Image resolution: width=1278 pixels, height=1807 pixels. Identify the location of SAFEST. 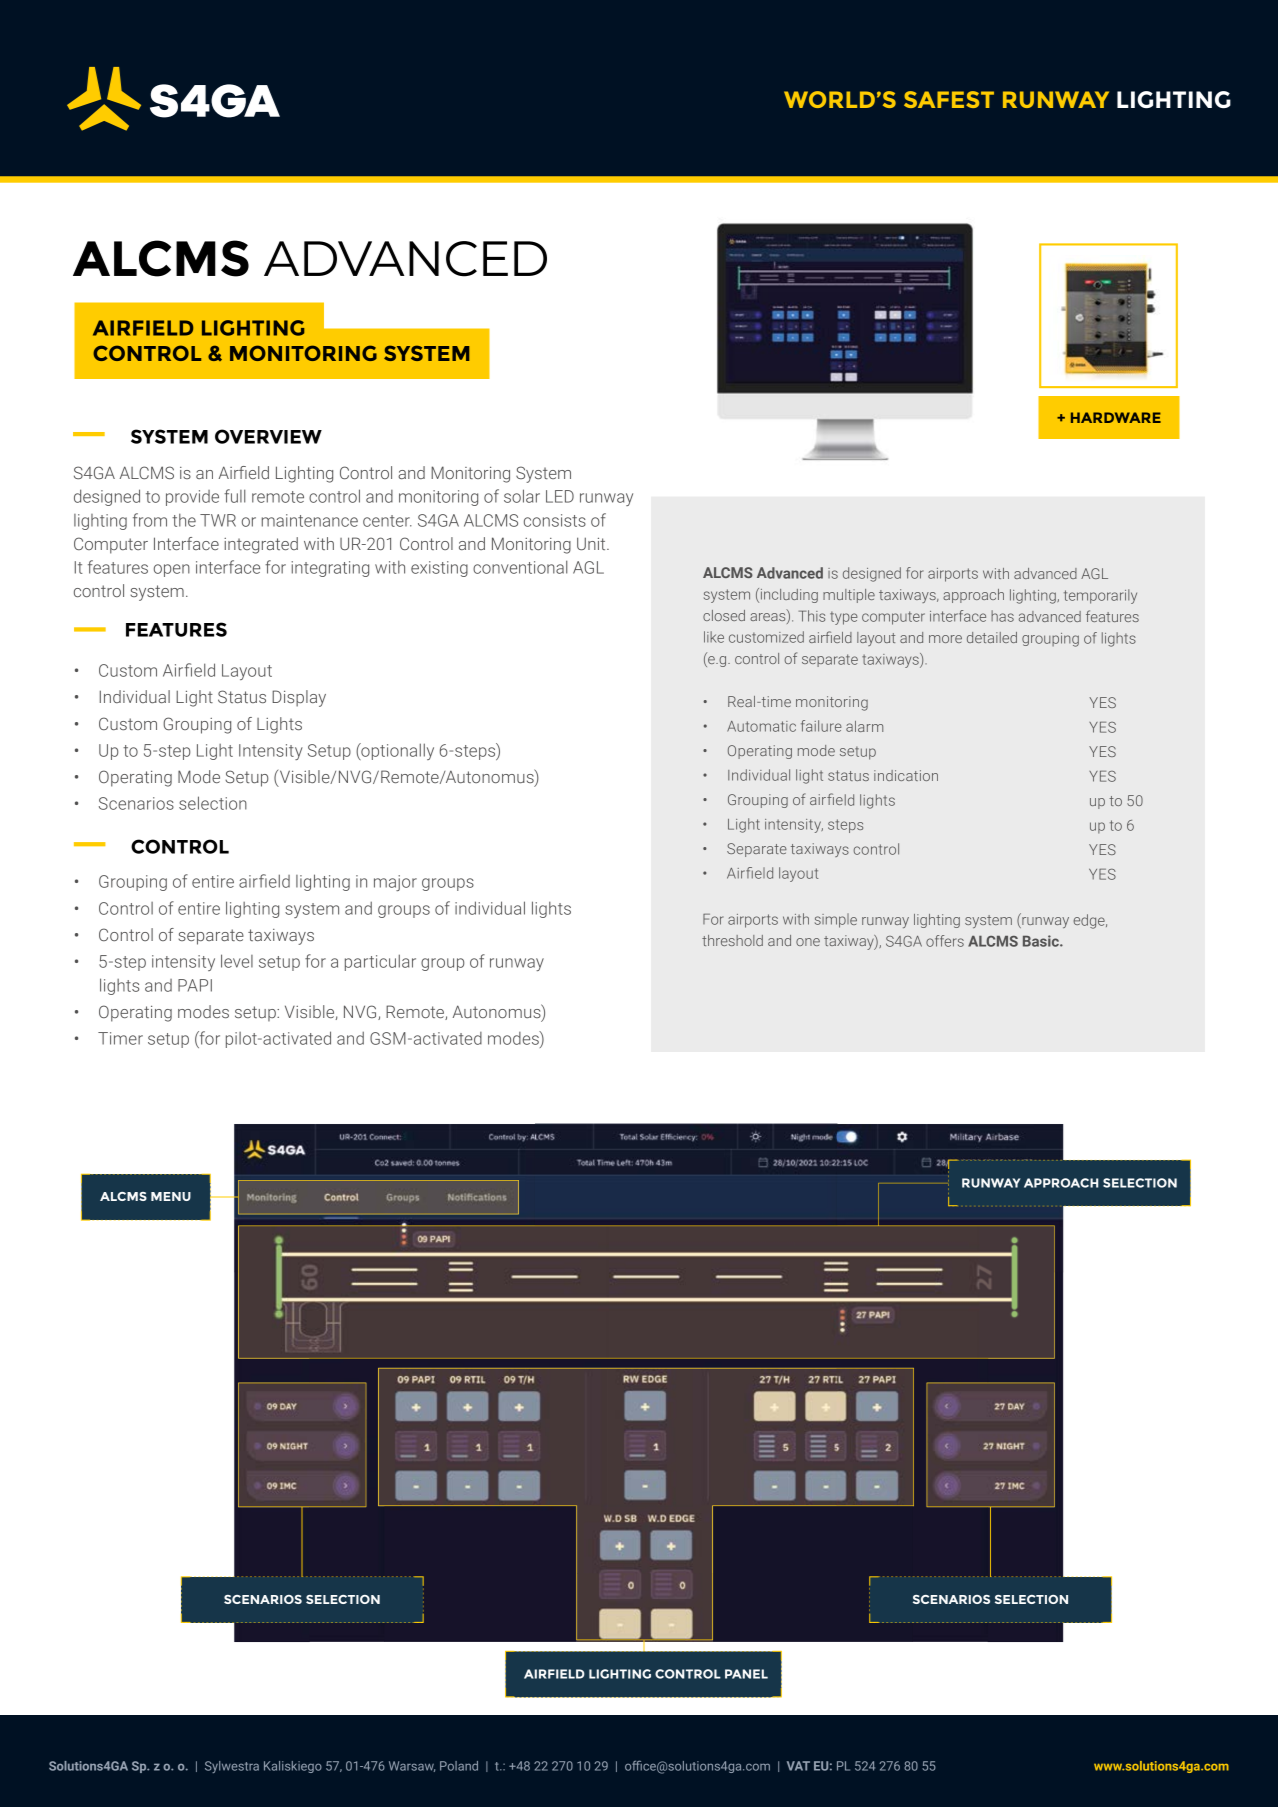
(949, 99).
